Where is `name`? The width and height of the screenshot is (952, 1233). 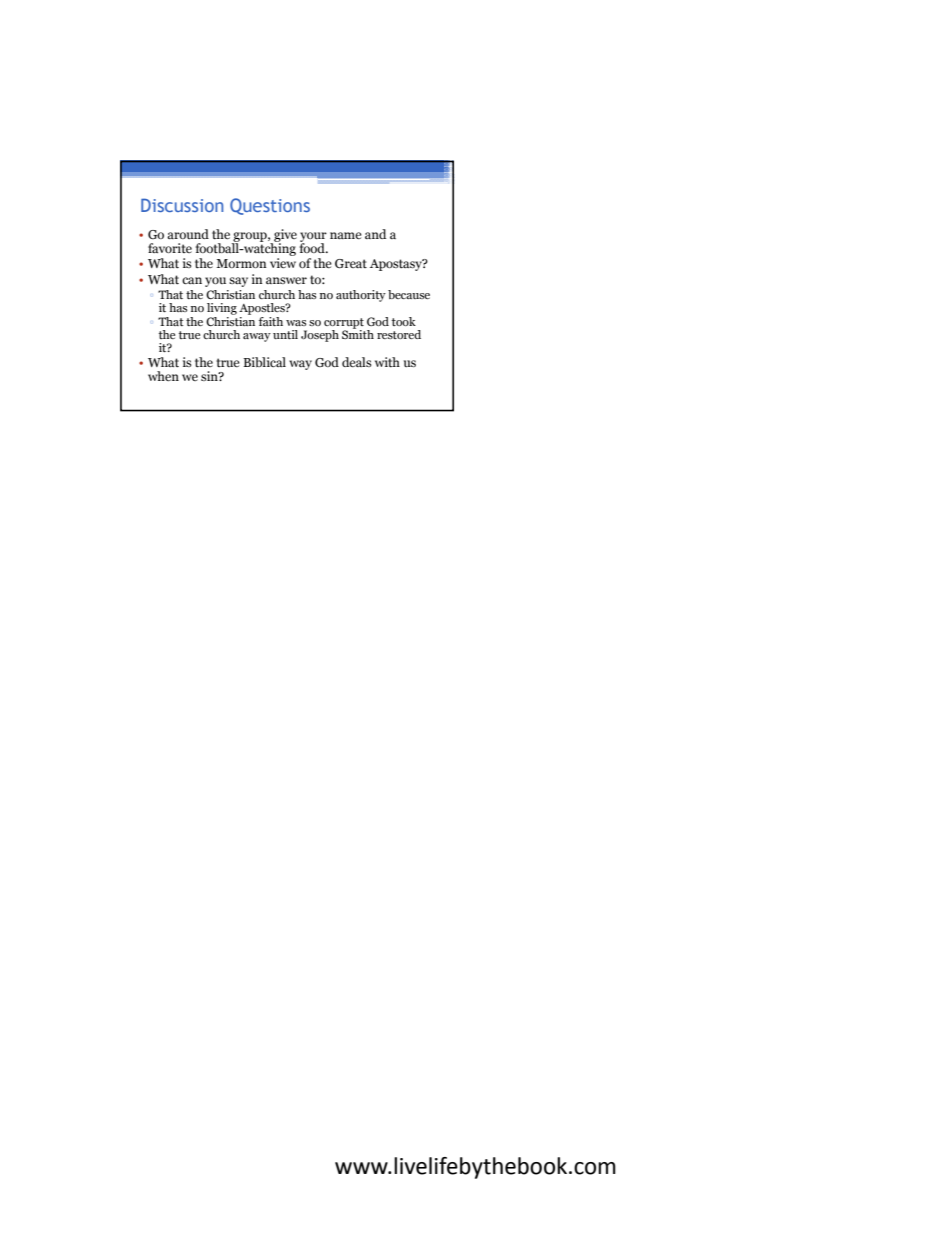
name is located at coordinates (346, 235).
